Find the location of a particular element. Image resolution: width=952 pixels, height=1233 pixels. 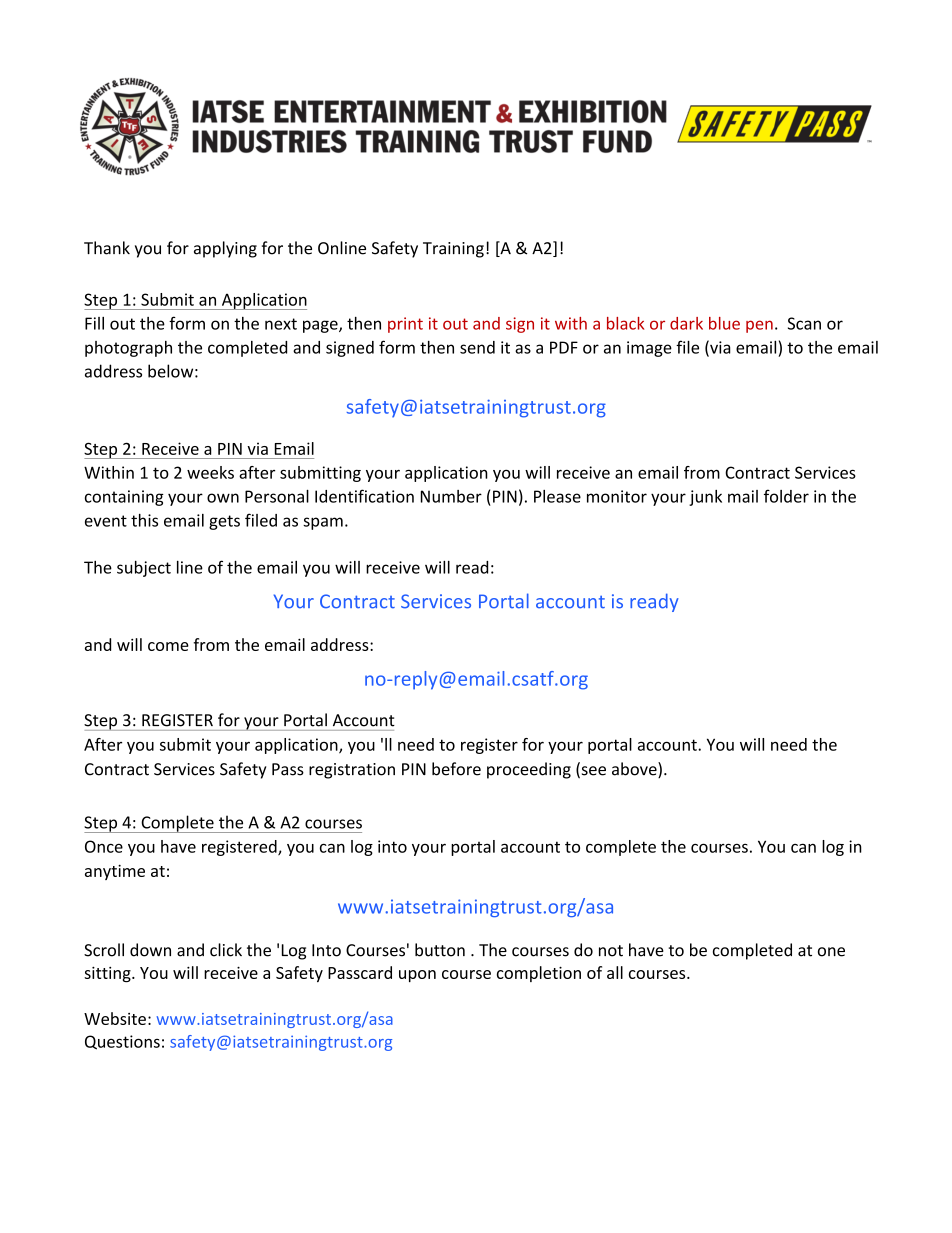

print is located at coordinates (405, 325).
